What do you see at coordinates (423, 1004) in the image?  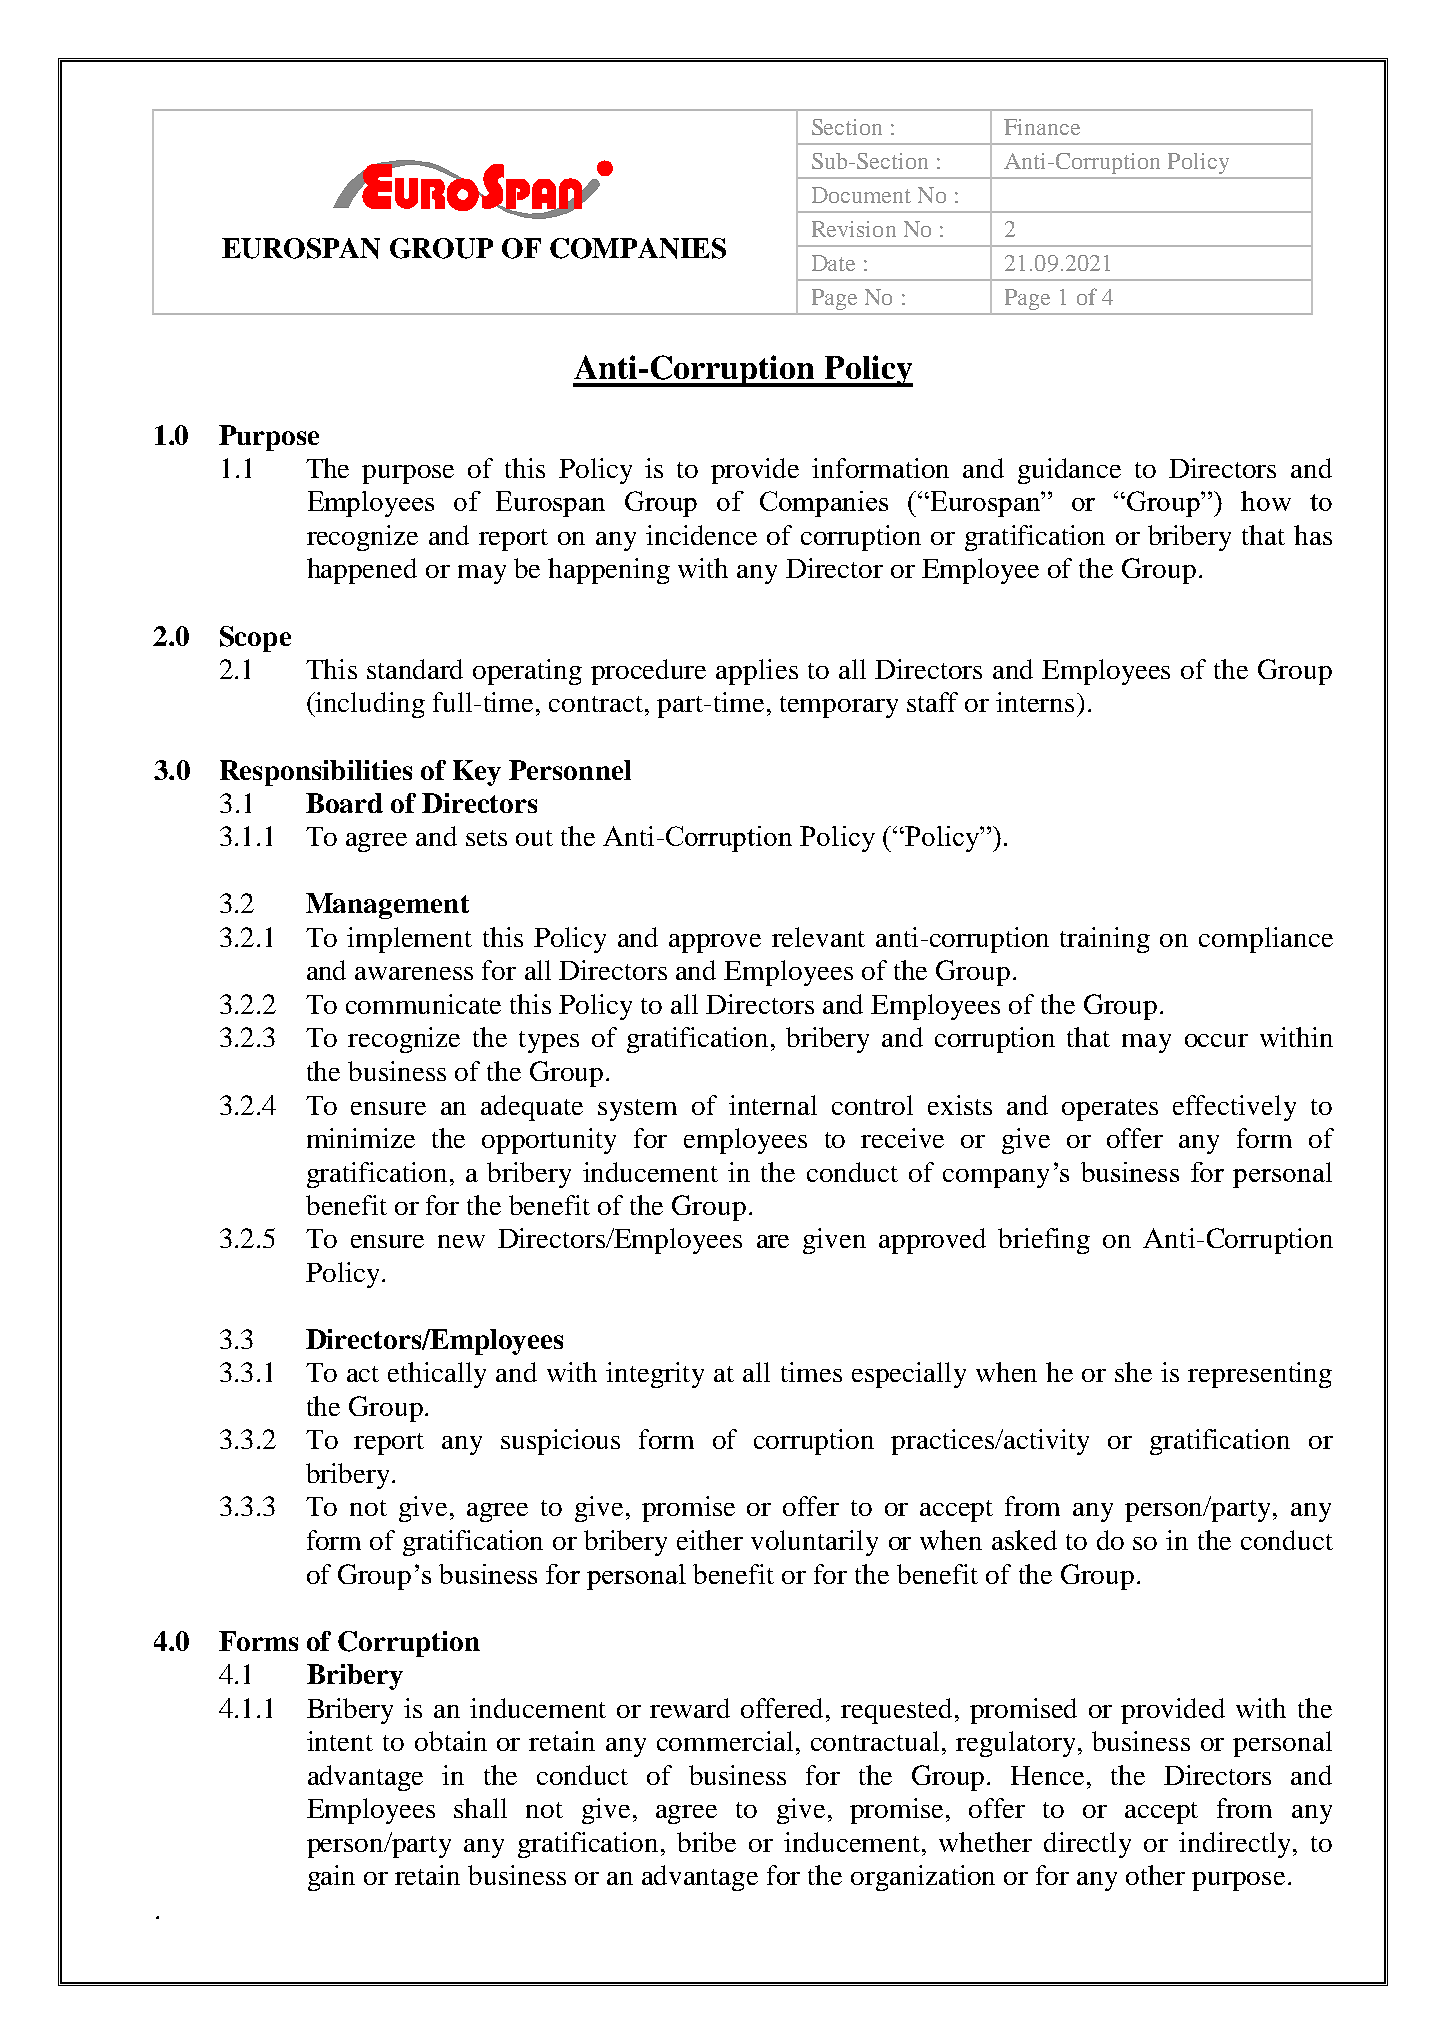 I see `communicate` at bounding box center [423, 1004].
